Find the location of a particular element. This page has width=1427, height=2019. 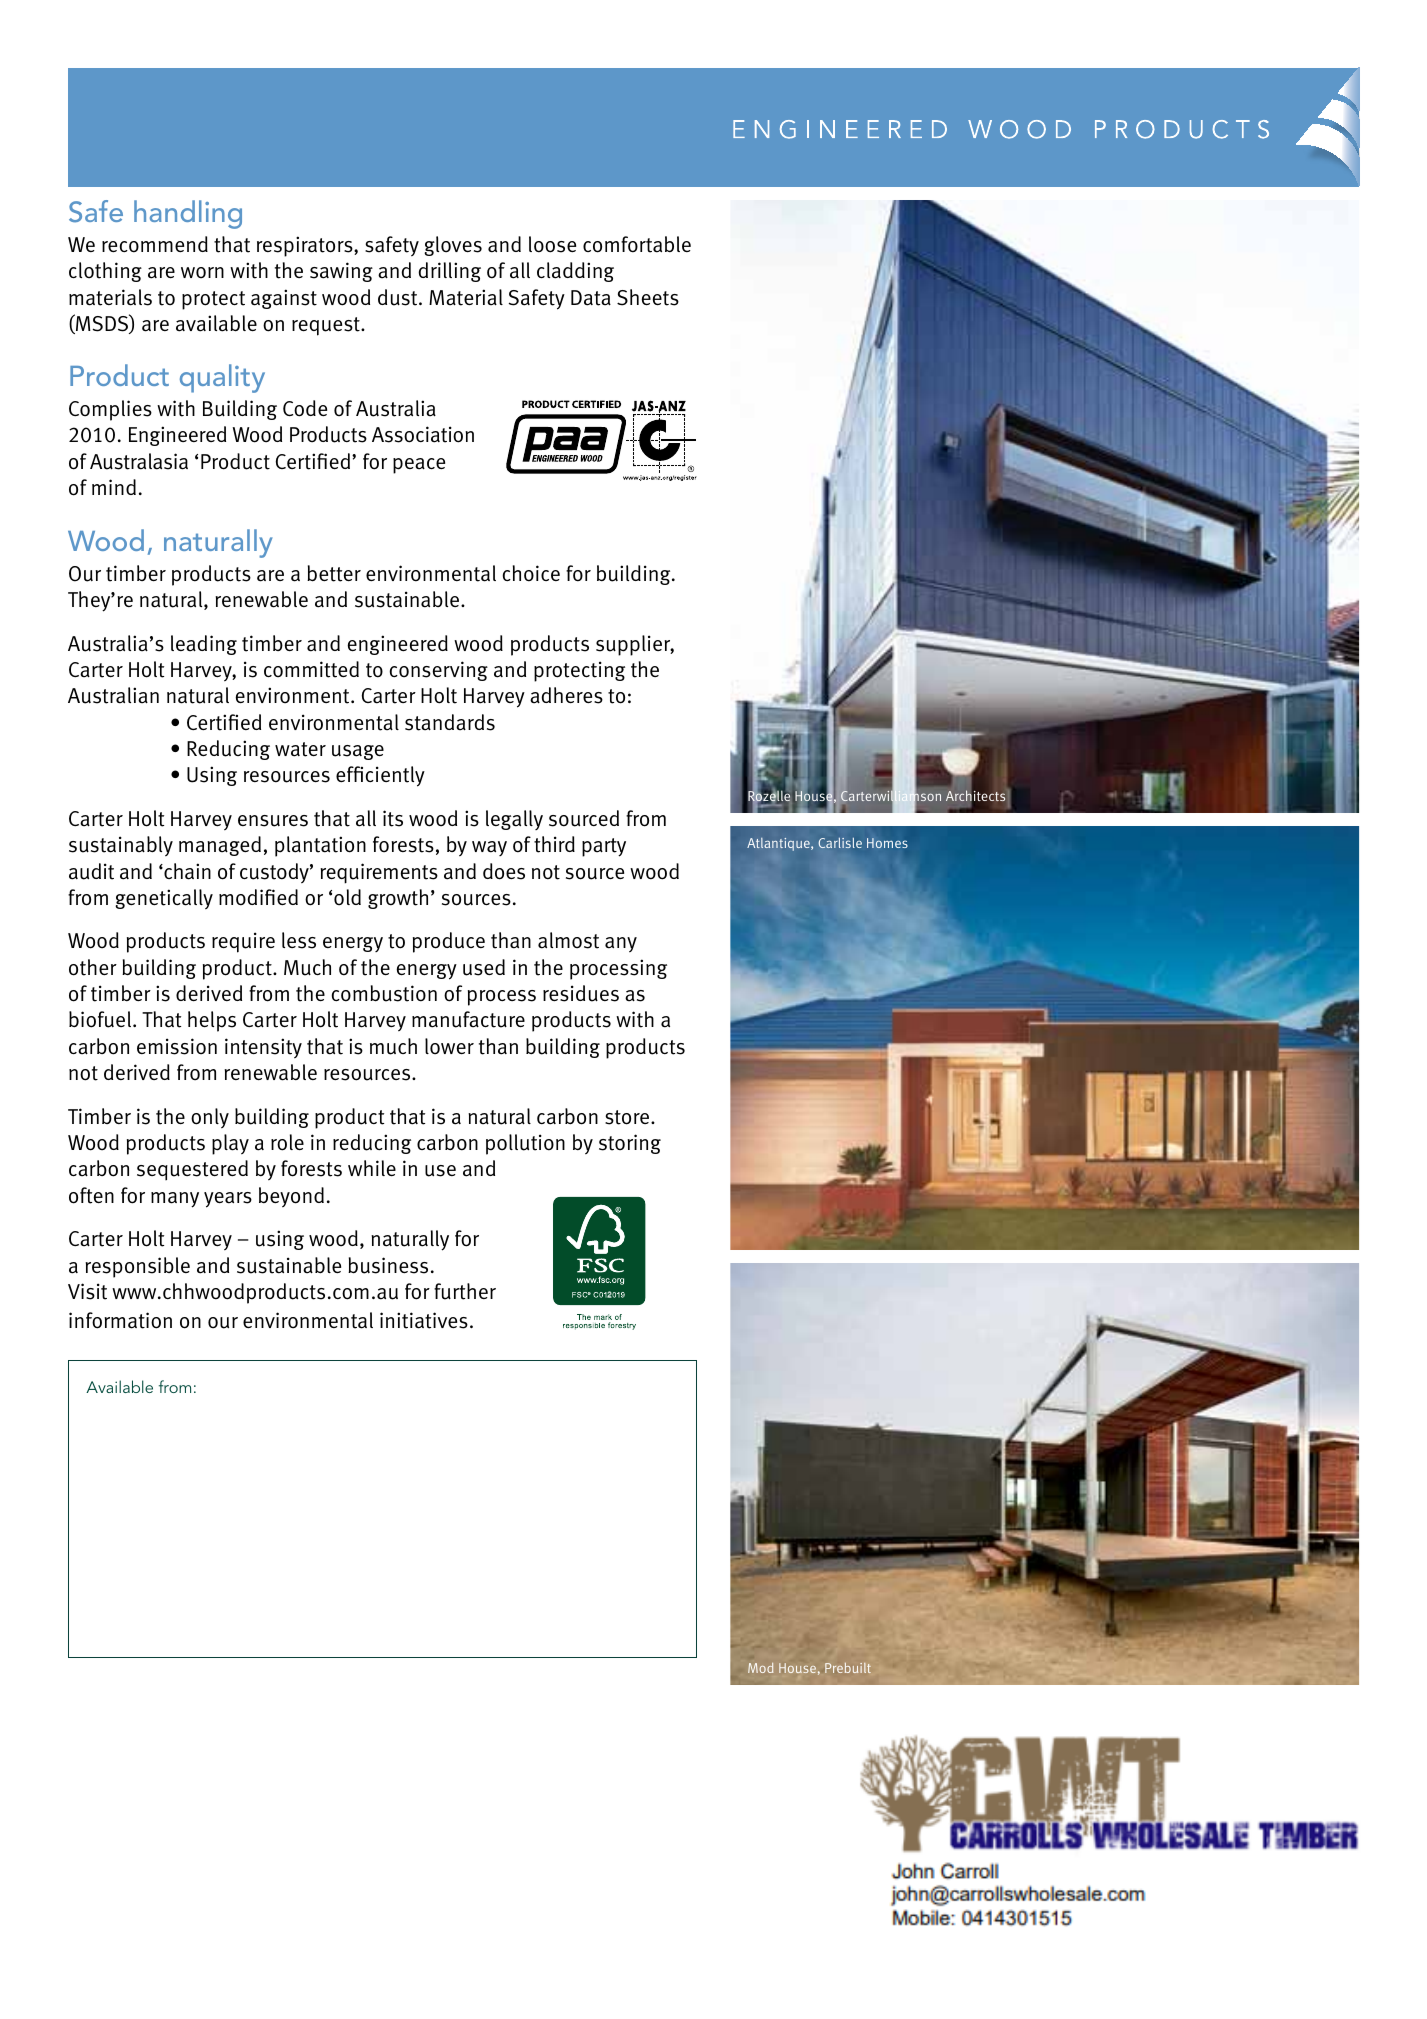

information is located at coordinates (120, 1320).
